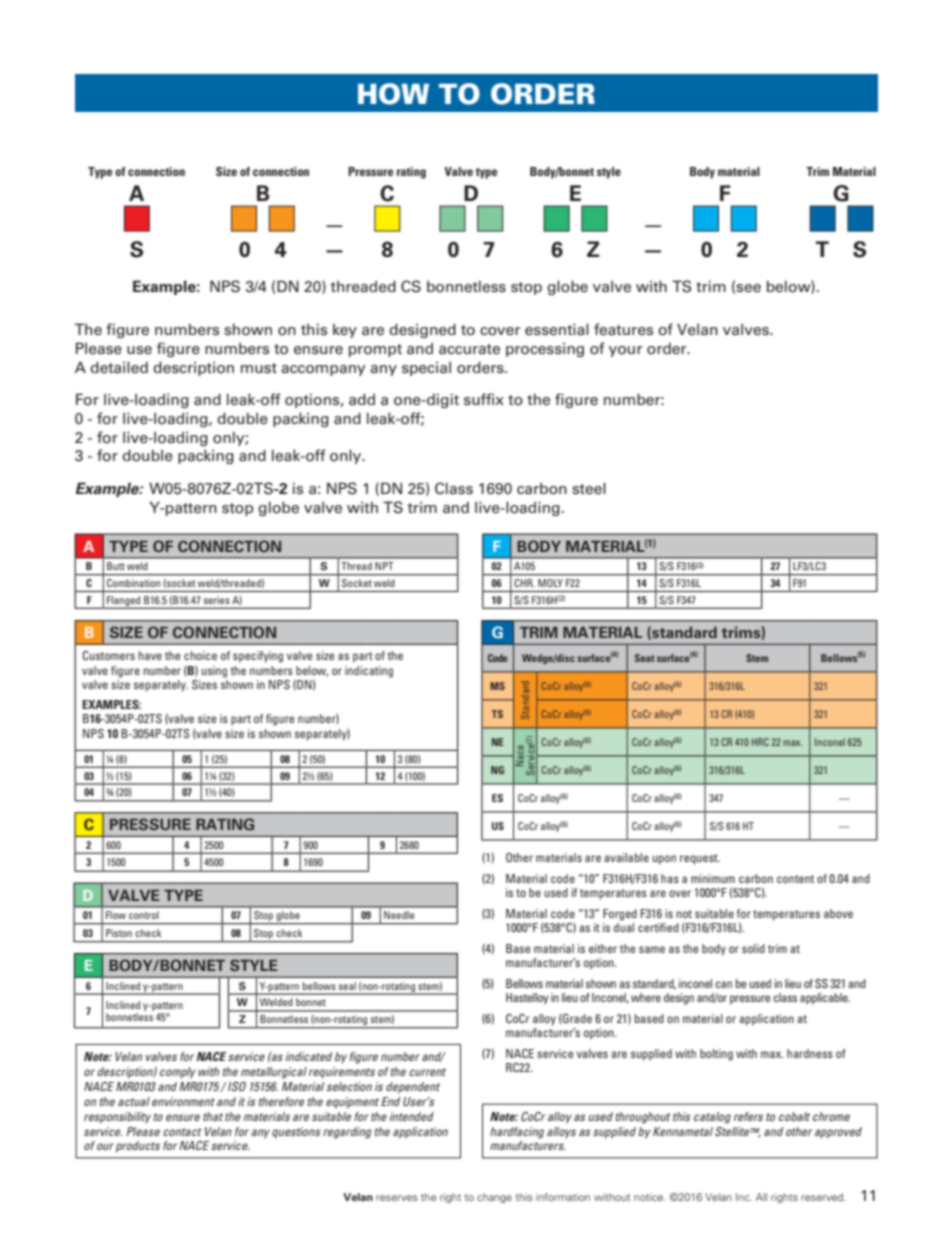 The image size is (952, 1233). Describe the element at coordinates (469, 349) in the screenshot. I see `accurate` at that location.
